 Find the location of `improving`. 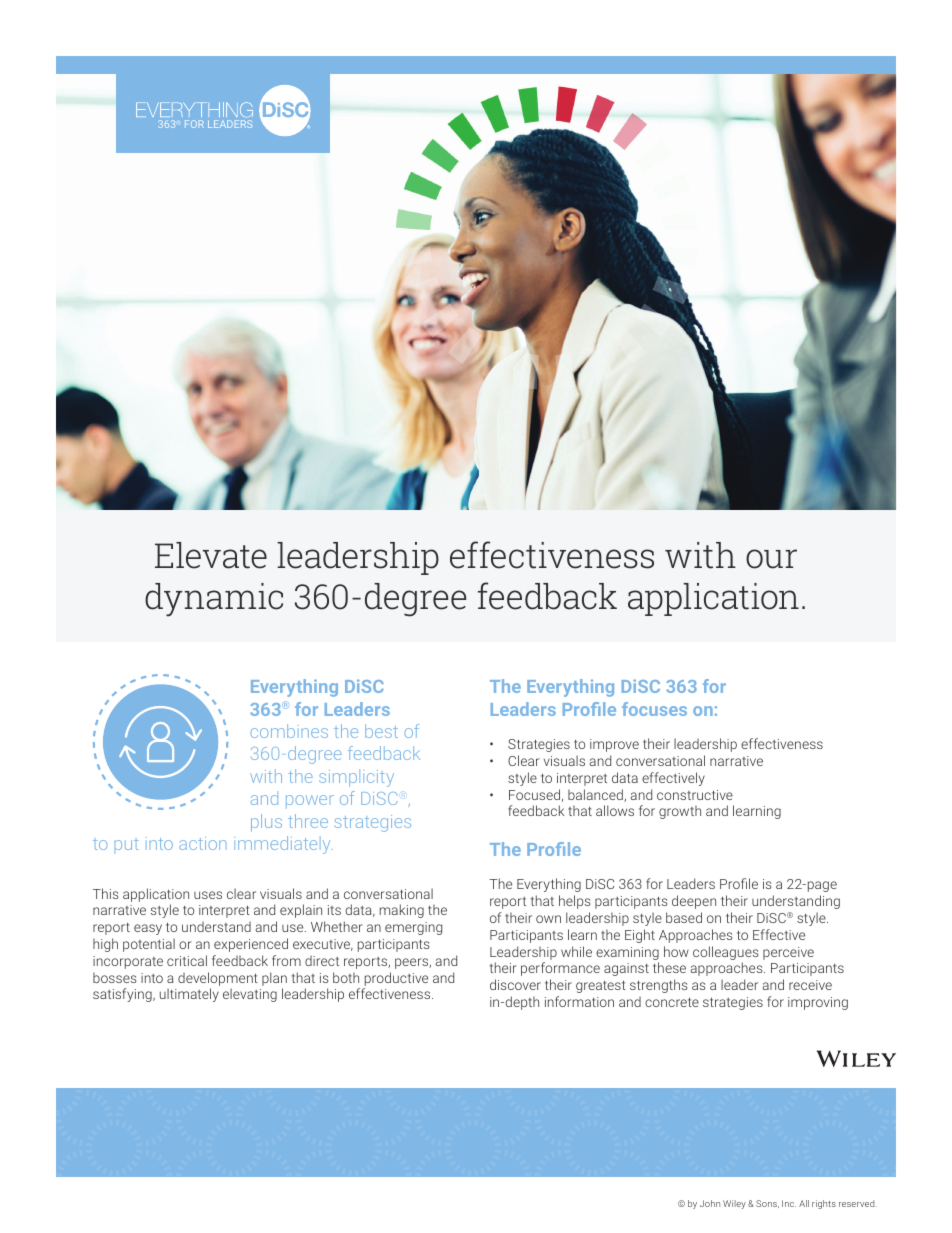

improving is located at coordinates (818, 1003).
